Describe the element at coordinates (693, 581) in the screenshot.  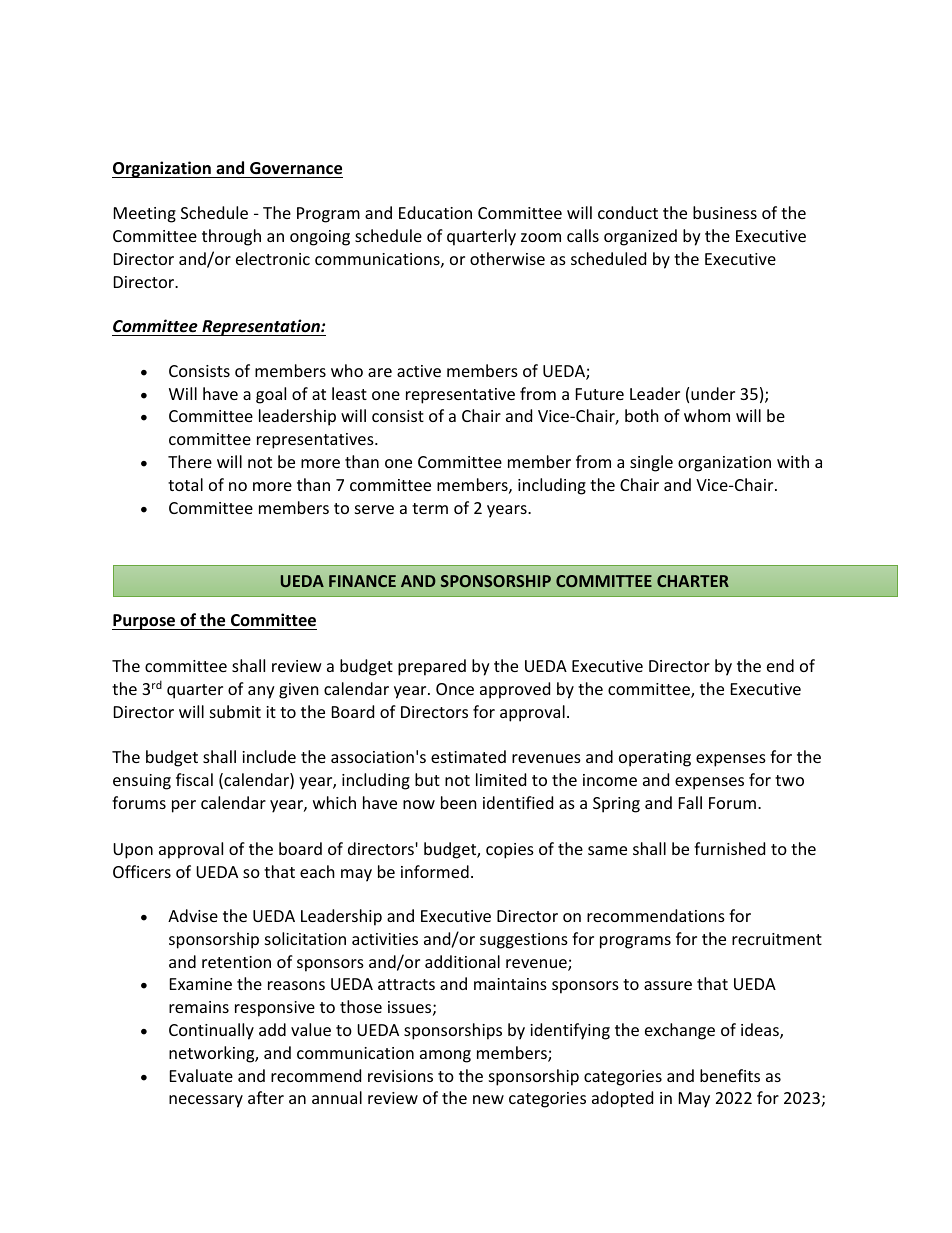
I see `CHARTER` at that location.
